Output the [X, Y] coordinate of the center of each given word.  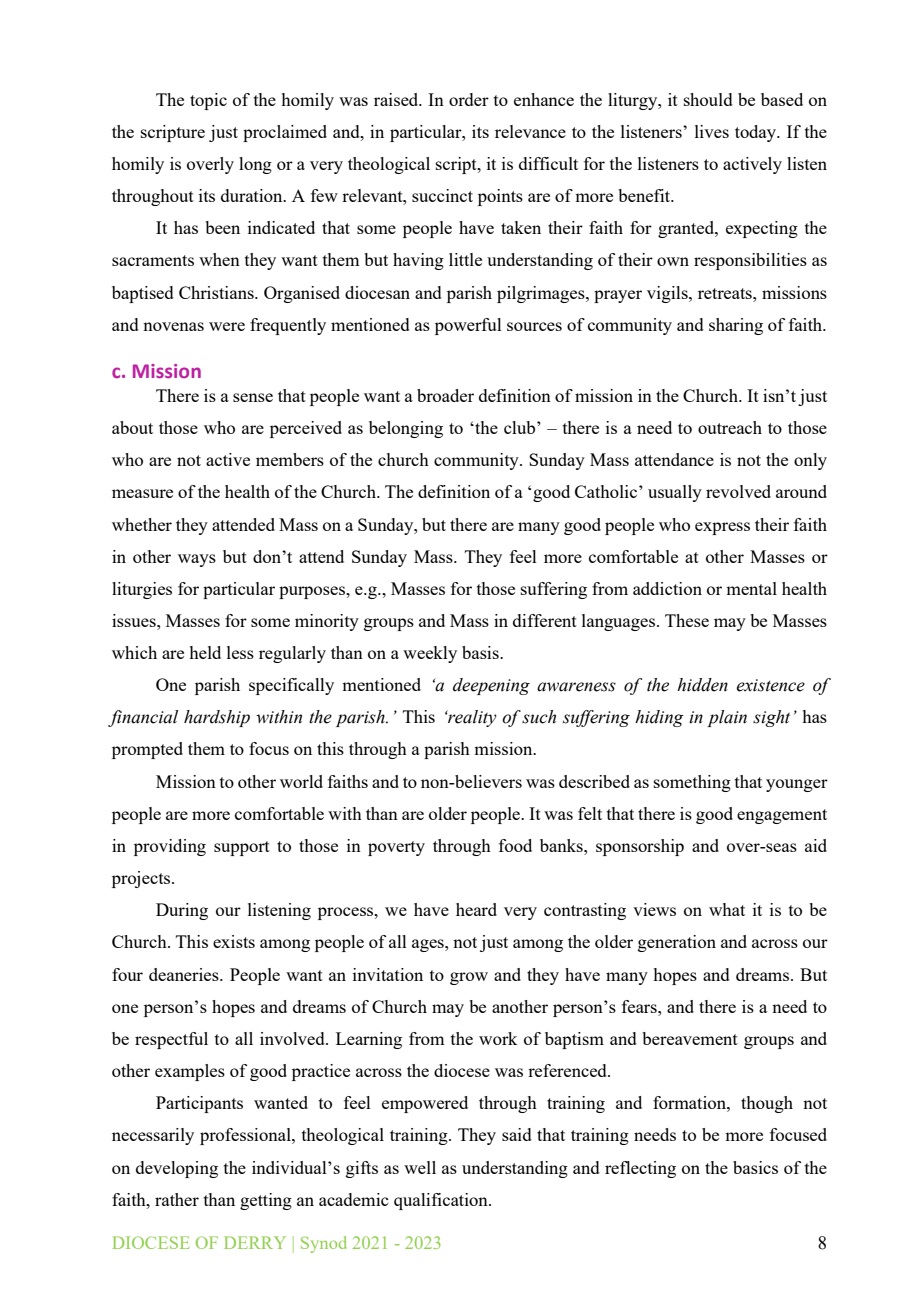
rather [177, 1199]
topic [208, 101]
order [469, 99]
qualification [442, 1201]
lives [712, 131]
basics [755, 1167]
